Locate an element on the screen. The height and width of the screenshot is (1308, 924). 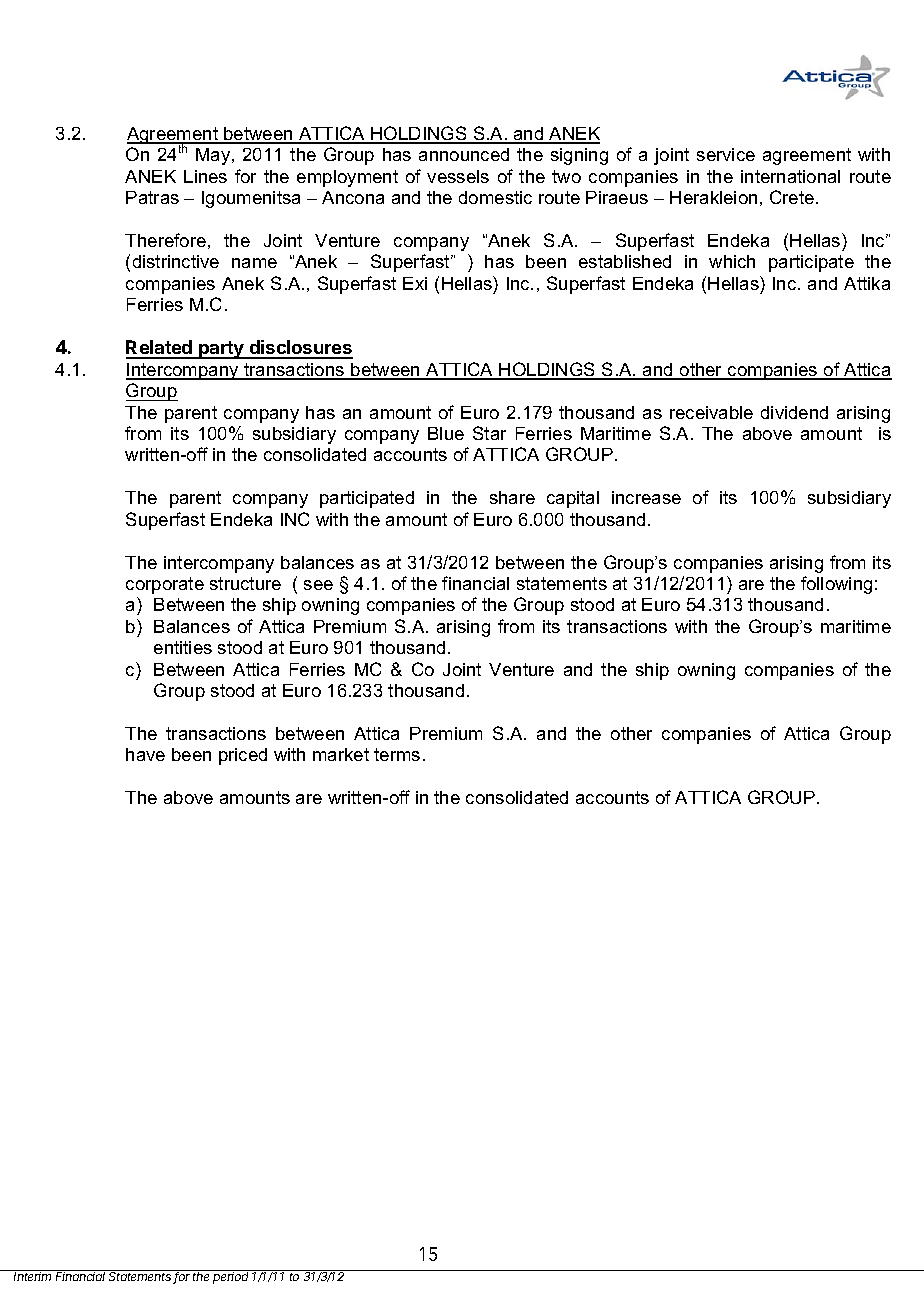
international is located at coordinates (790, 176).
